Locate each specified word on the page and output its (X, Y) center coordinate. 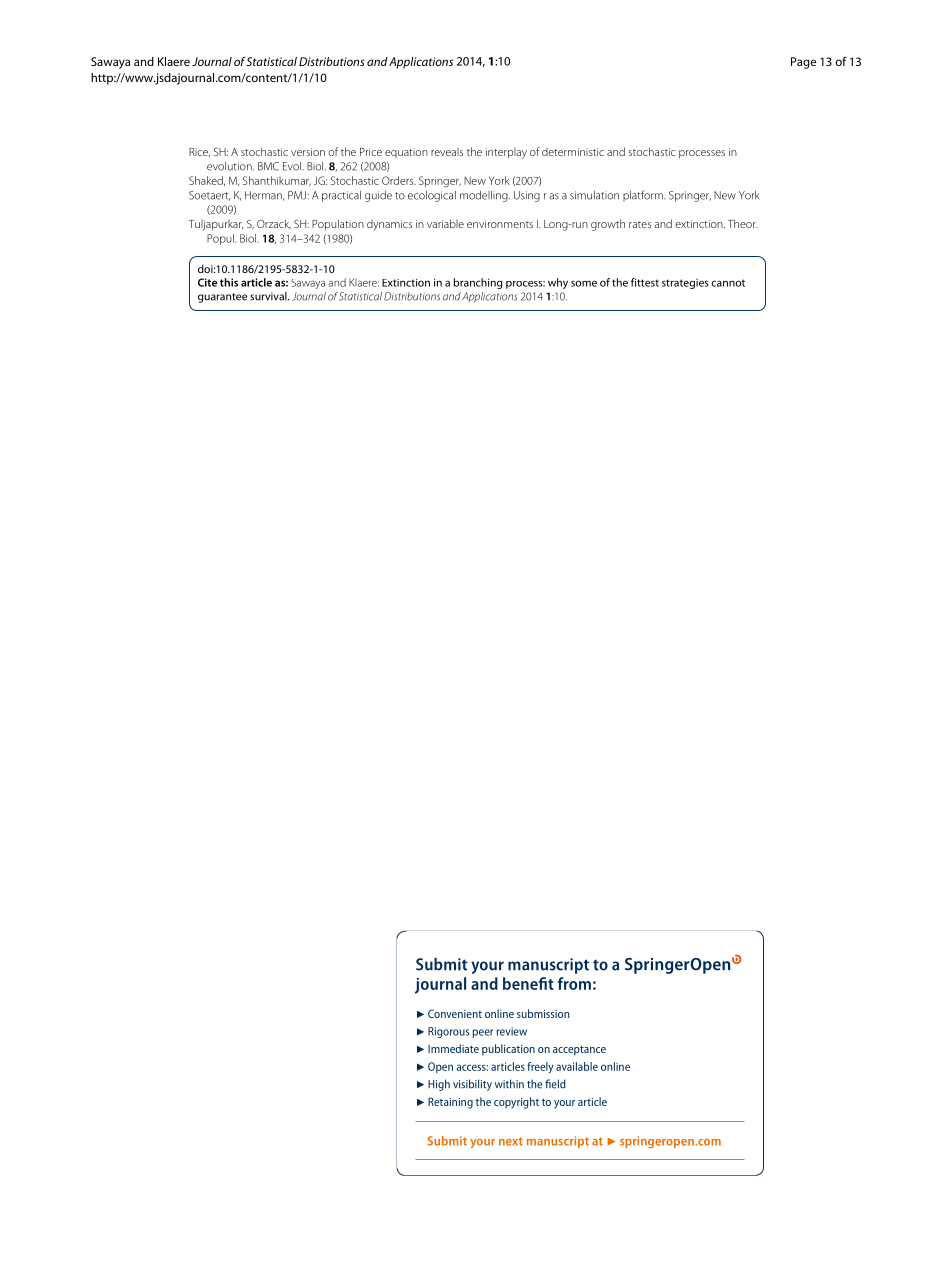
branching (478, 283)
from (574, 983)
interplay (506, 153)
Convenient (455, 1013)
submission (543, 1013)
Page (803, 63)
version (308, 152)
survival (269, 296)
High (439, 1085)
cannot (728, 283)
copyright (516, 1103)
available (577, 1066)
